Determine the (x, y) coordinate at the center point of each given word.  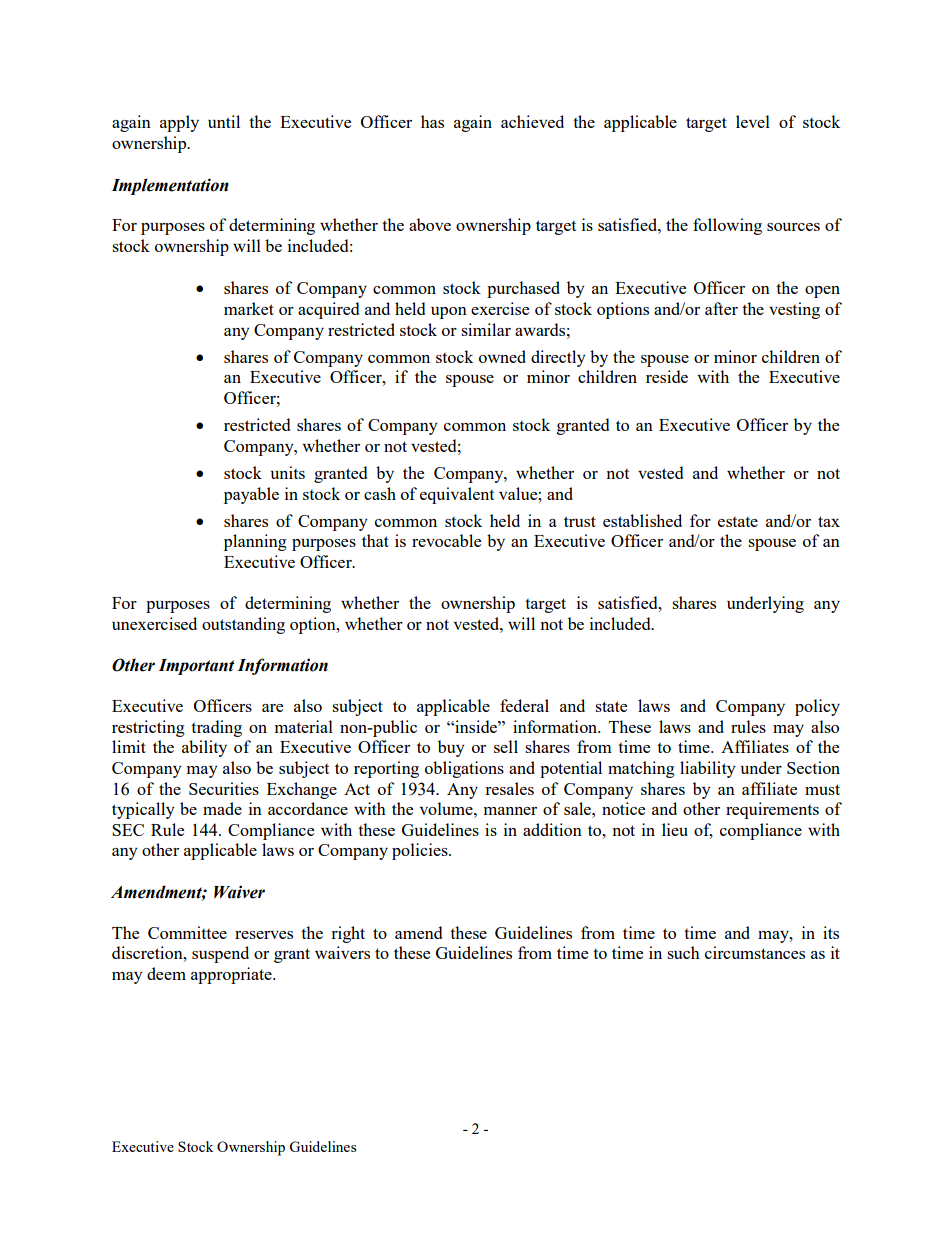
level (753, 121)
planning (255, 542)
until (224, 121)
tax (829, 521)
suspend (220, 954)
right (348, 934)
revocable (446, 540)
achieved (532, 121)
